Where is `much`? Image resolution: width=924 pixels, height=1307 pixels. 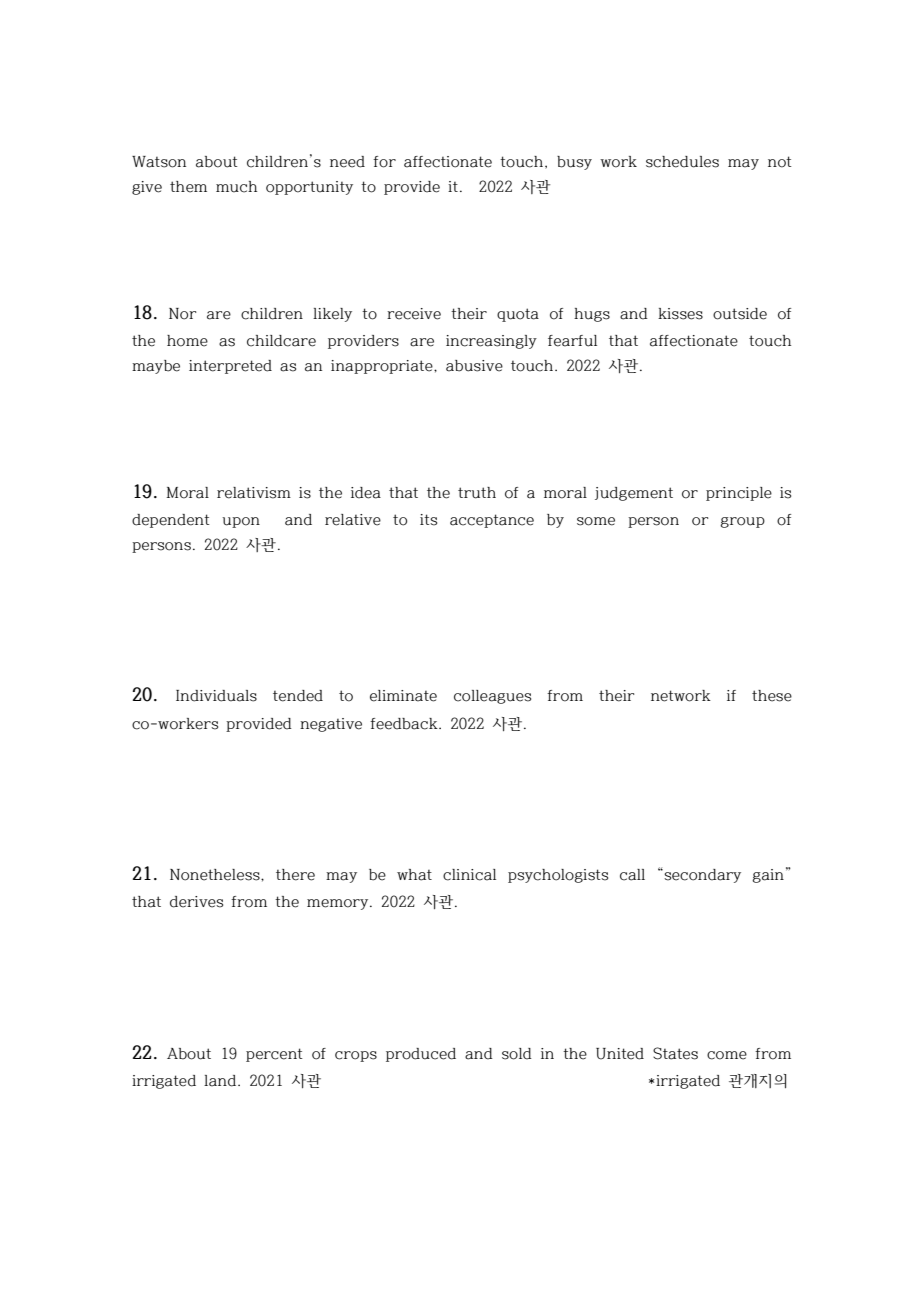
much is located at coordinates (236, 187).
